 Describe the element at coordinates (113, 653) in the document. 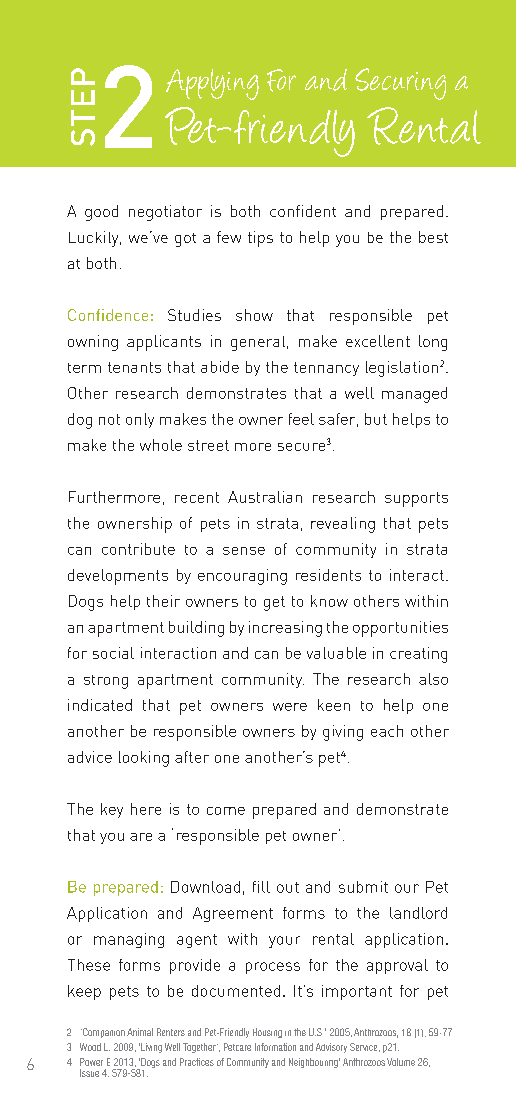

I see `social` at that location.
